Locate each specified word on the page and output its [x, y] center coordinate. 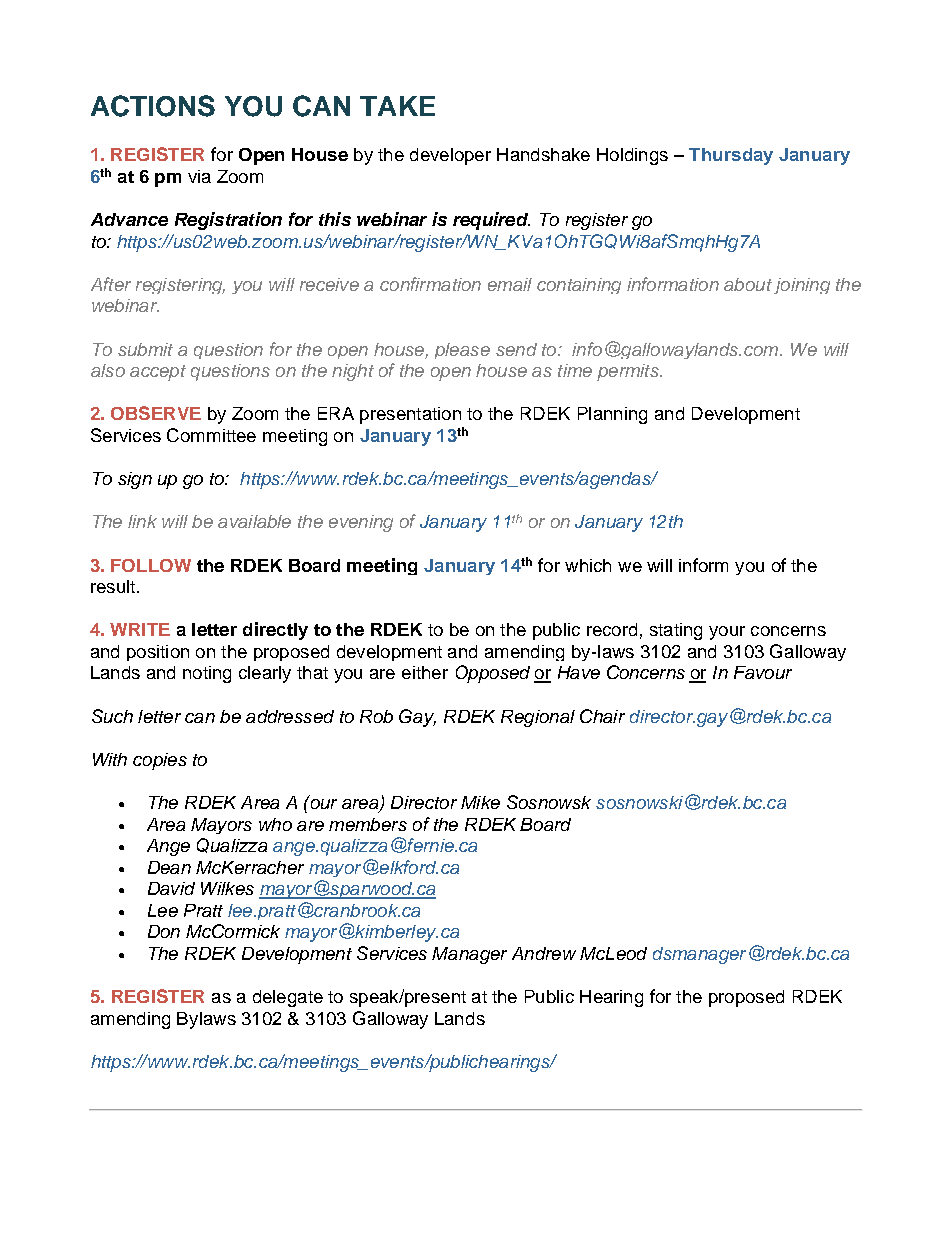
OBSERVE [156, 413]
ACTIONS [153, 106]
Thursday [731, 156]
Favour [763, 672]
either [425, 672]
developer [450, 156]
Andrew [544, 953]
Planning [612, 415]
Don [164, 931]
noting [207, 674]
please [462, 351]
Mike [480, 802]
